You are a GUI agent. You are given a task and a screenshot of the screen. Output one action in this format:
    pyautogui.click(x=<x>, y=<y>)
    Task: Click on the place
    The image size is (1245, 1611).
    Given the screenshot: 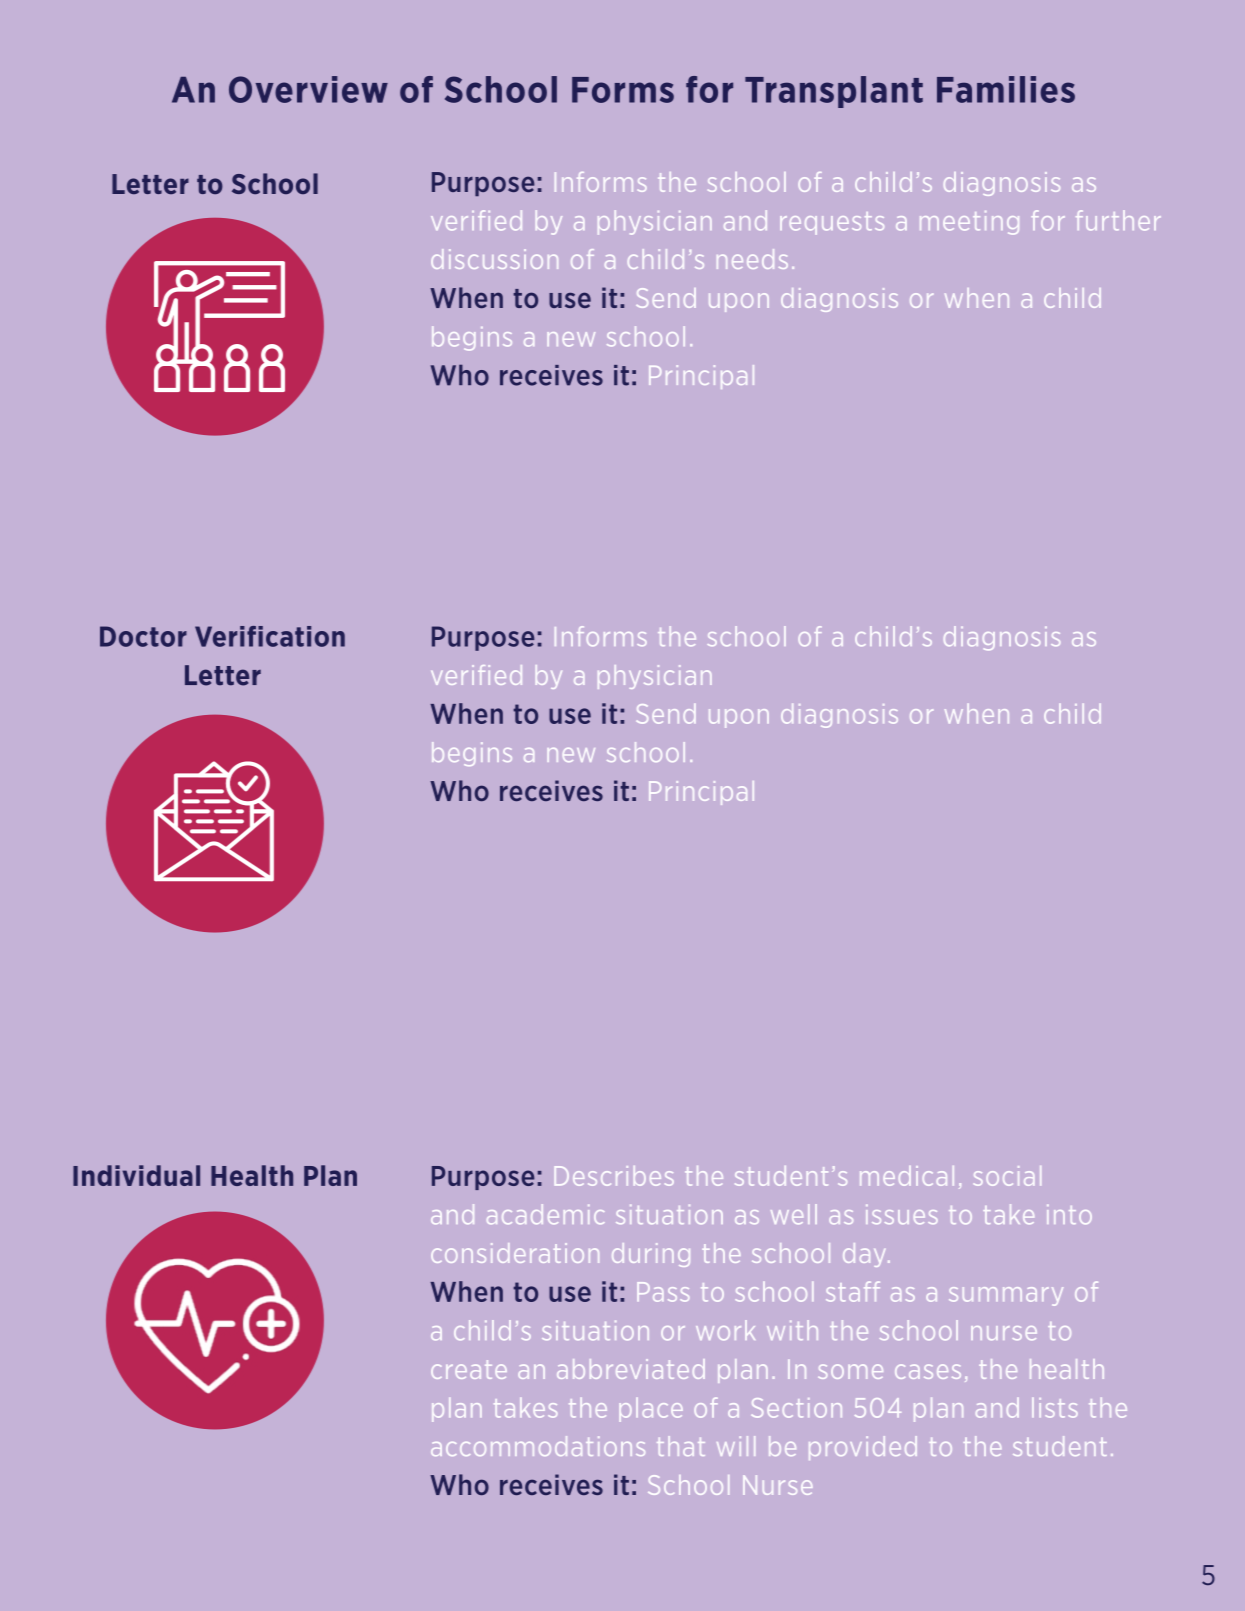 What is the action you would take?
    pyautogui.click(x=651, y=1410)
